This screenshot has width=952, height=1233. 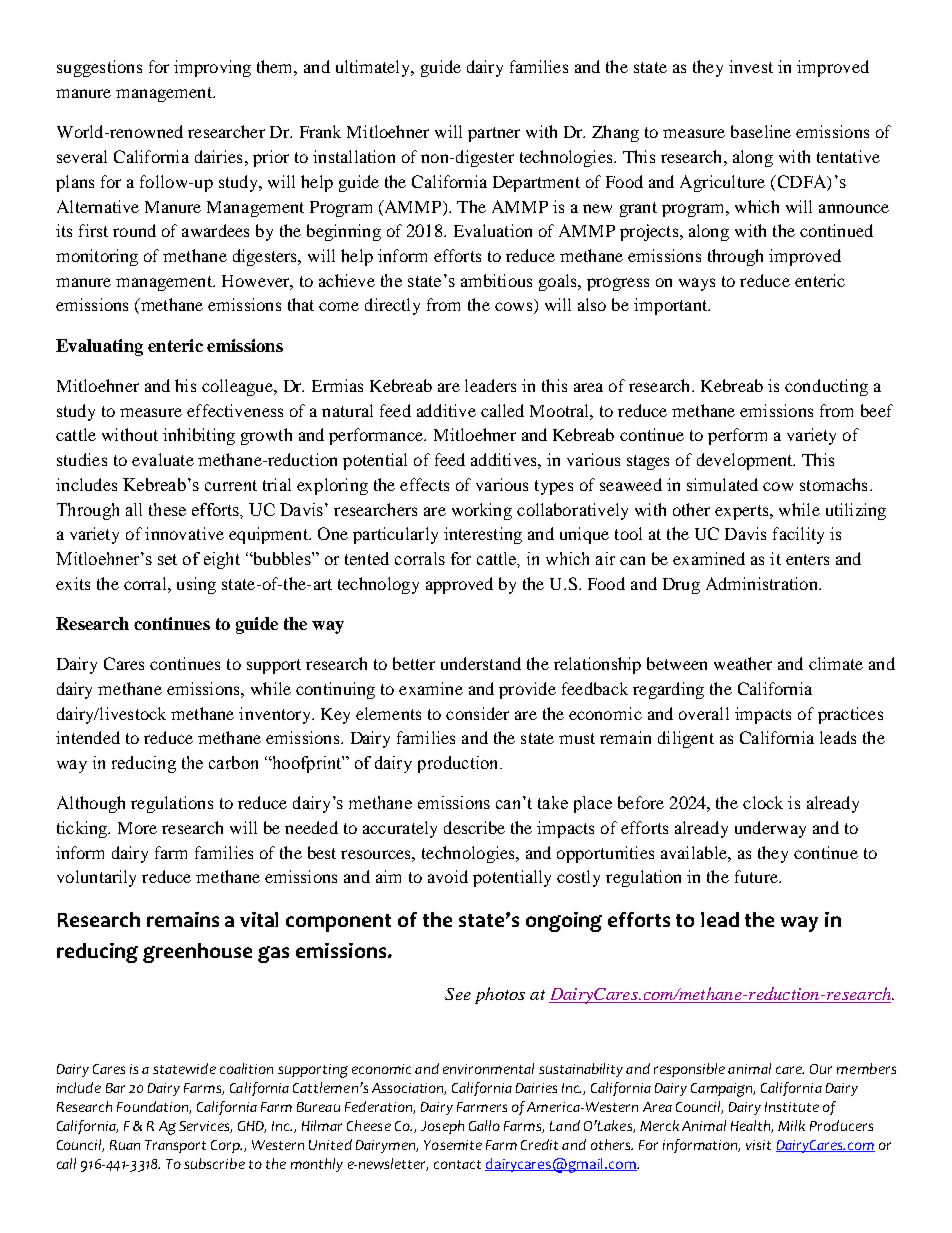 I want to click on Administration, so click(x=763, y=583).
